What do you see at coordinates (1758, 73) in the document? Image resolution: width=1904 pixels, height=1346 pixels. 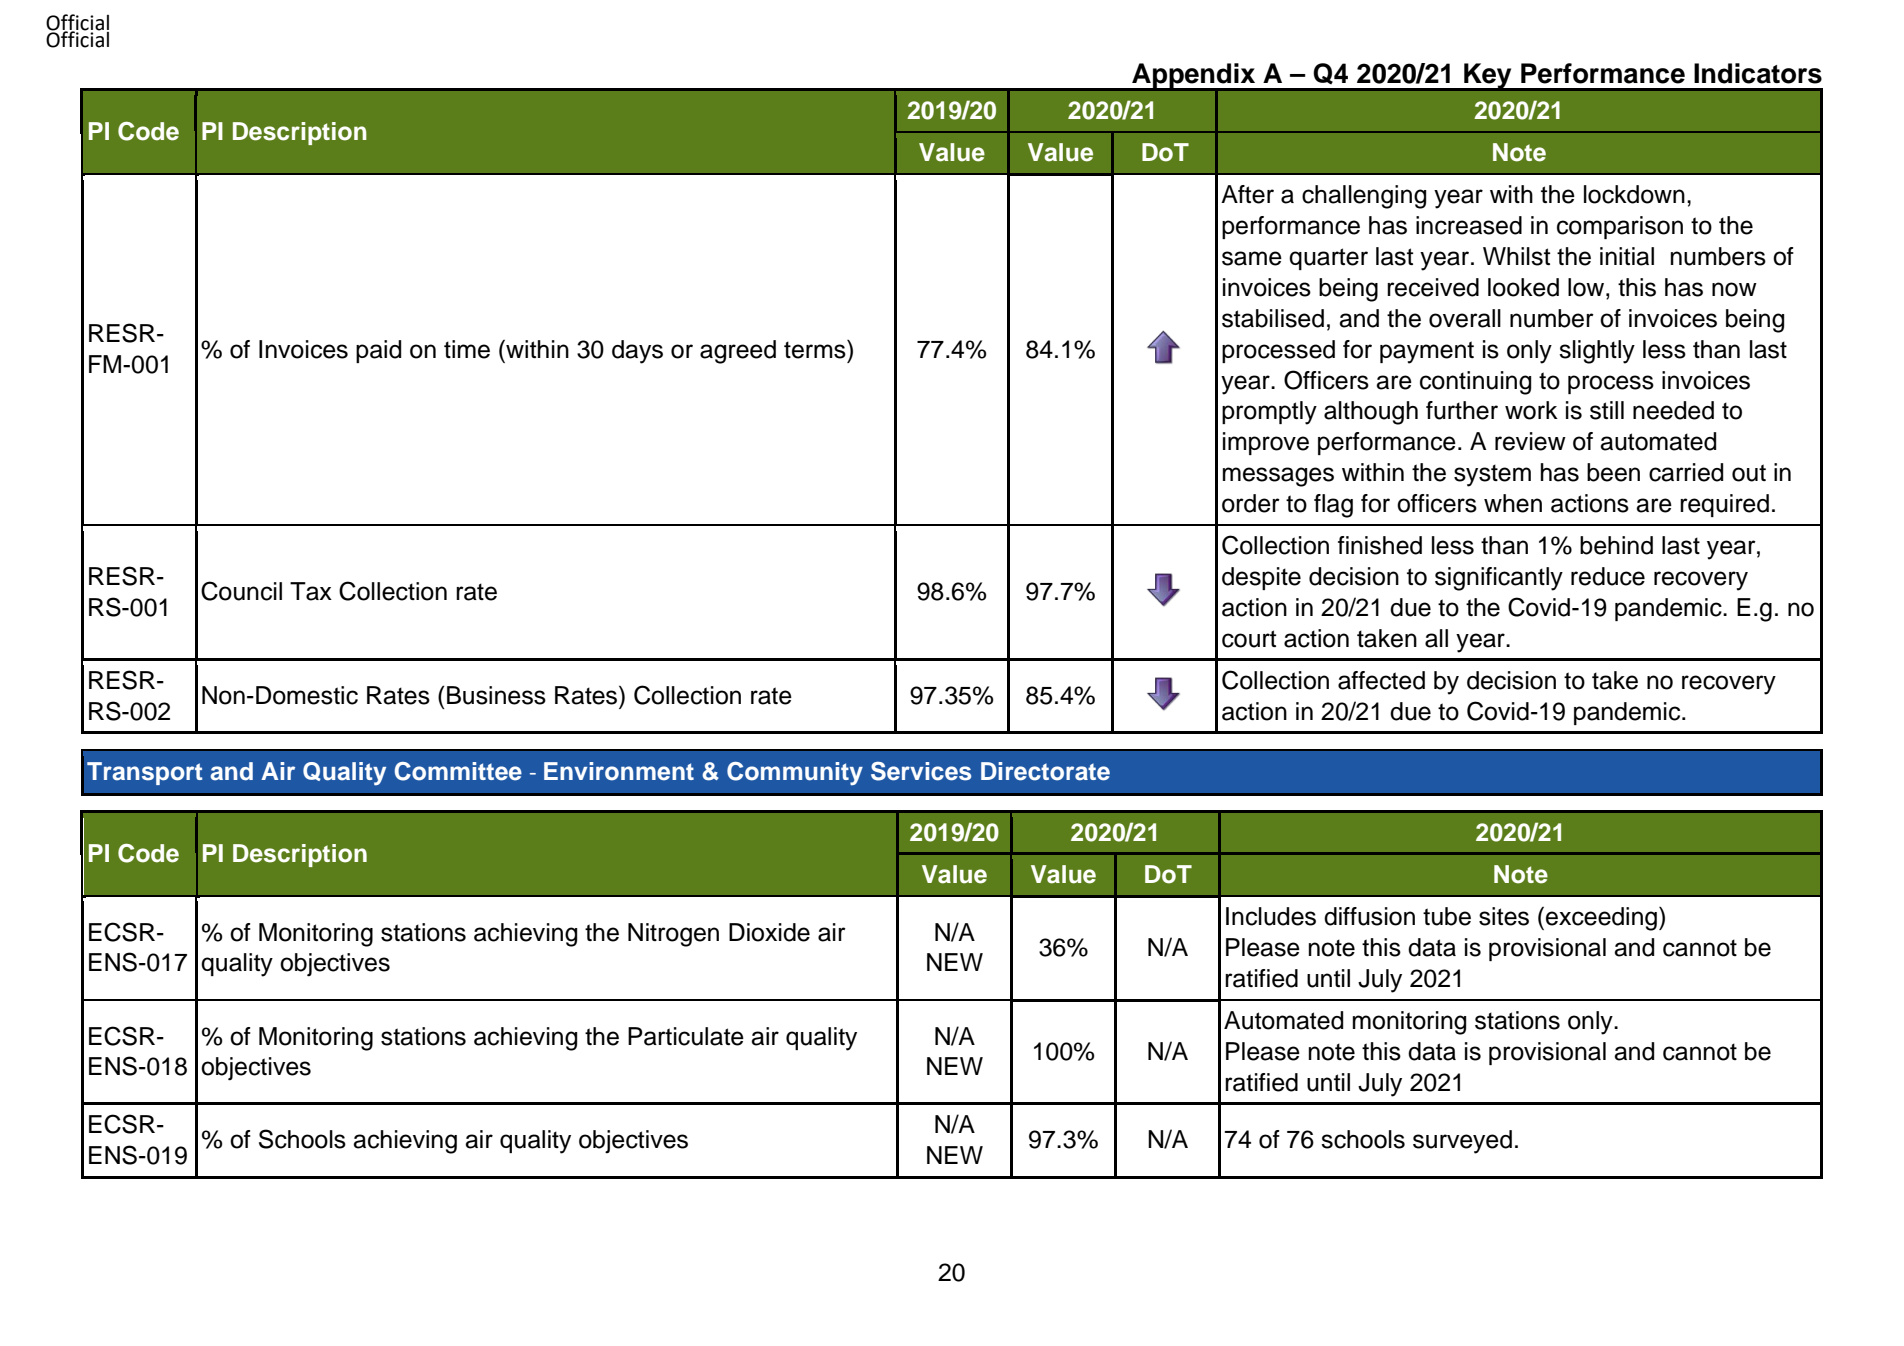 I see `Indicators` at bounding box center [1758, 73].
